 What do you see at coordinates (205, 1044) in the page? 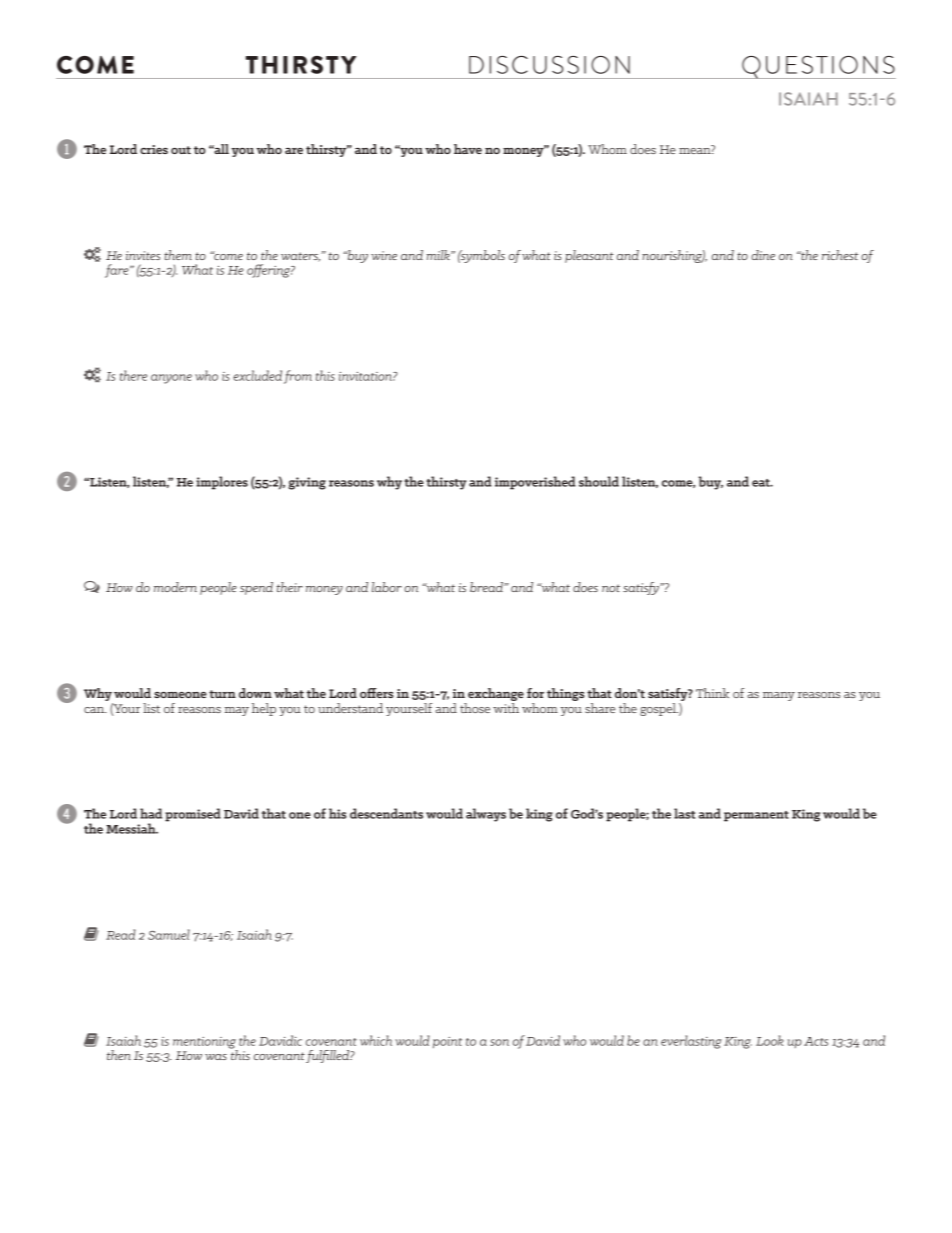
I see `mentioning` at bounding box center [205, 1044].
